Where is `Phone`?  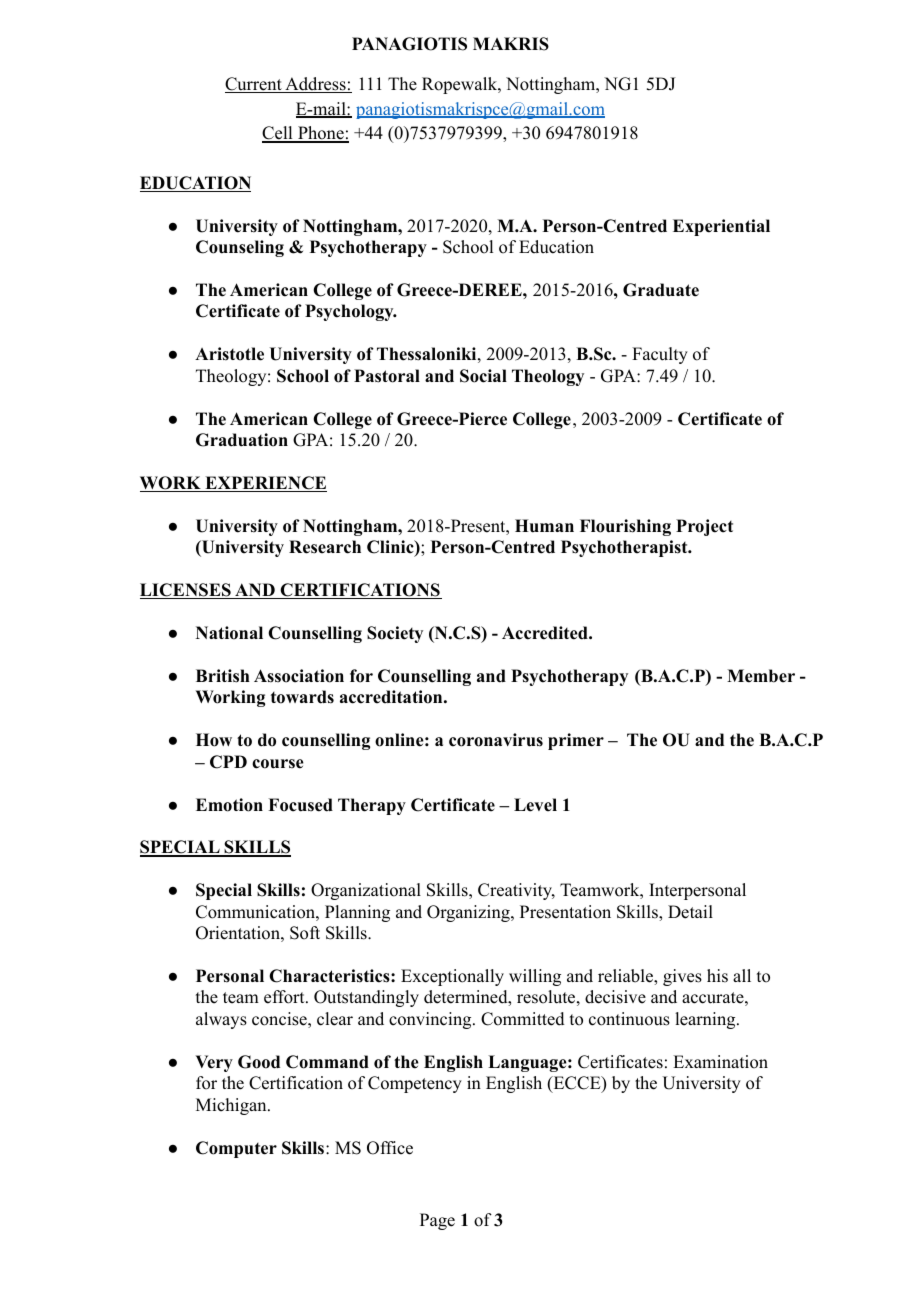
Phone is located at coordinates (321, 134).
